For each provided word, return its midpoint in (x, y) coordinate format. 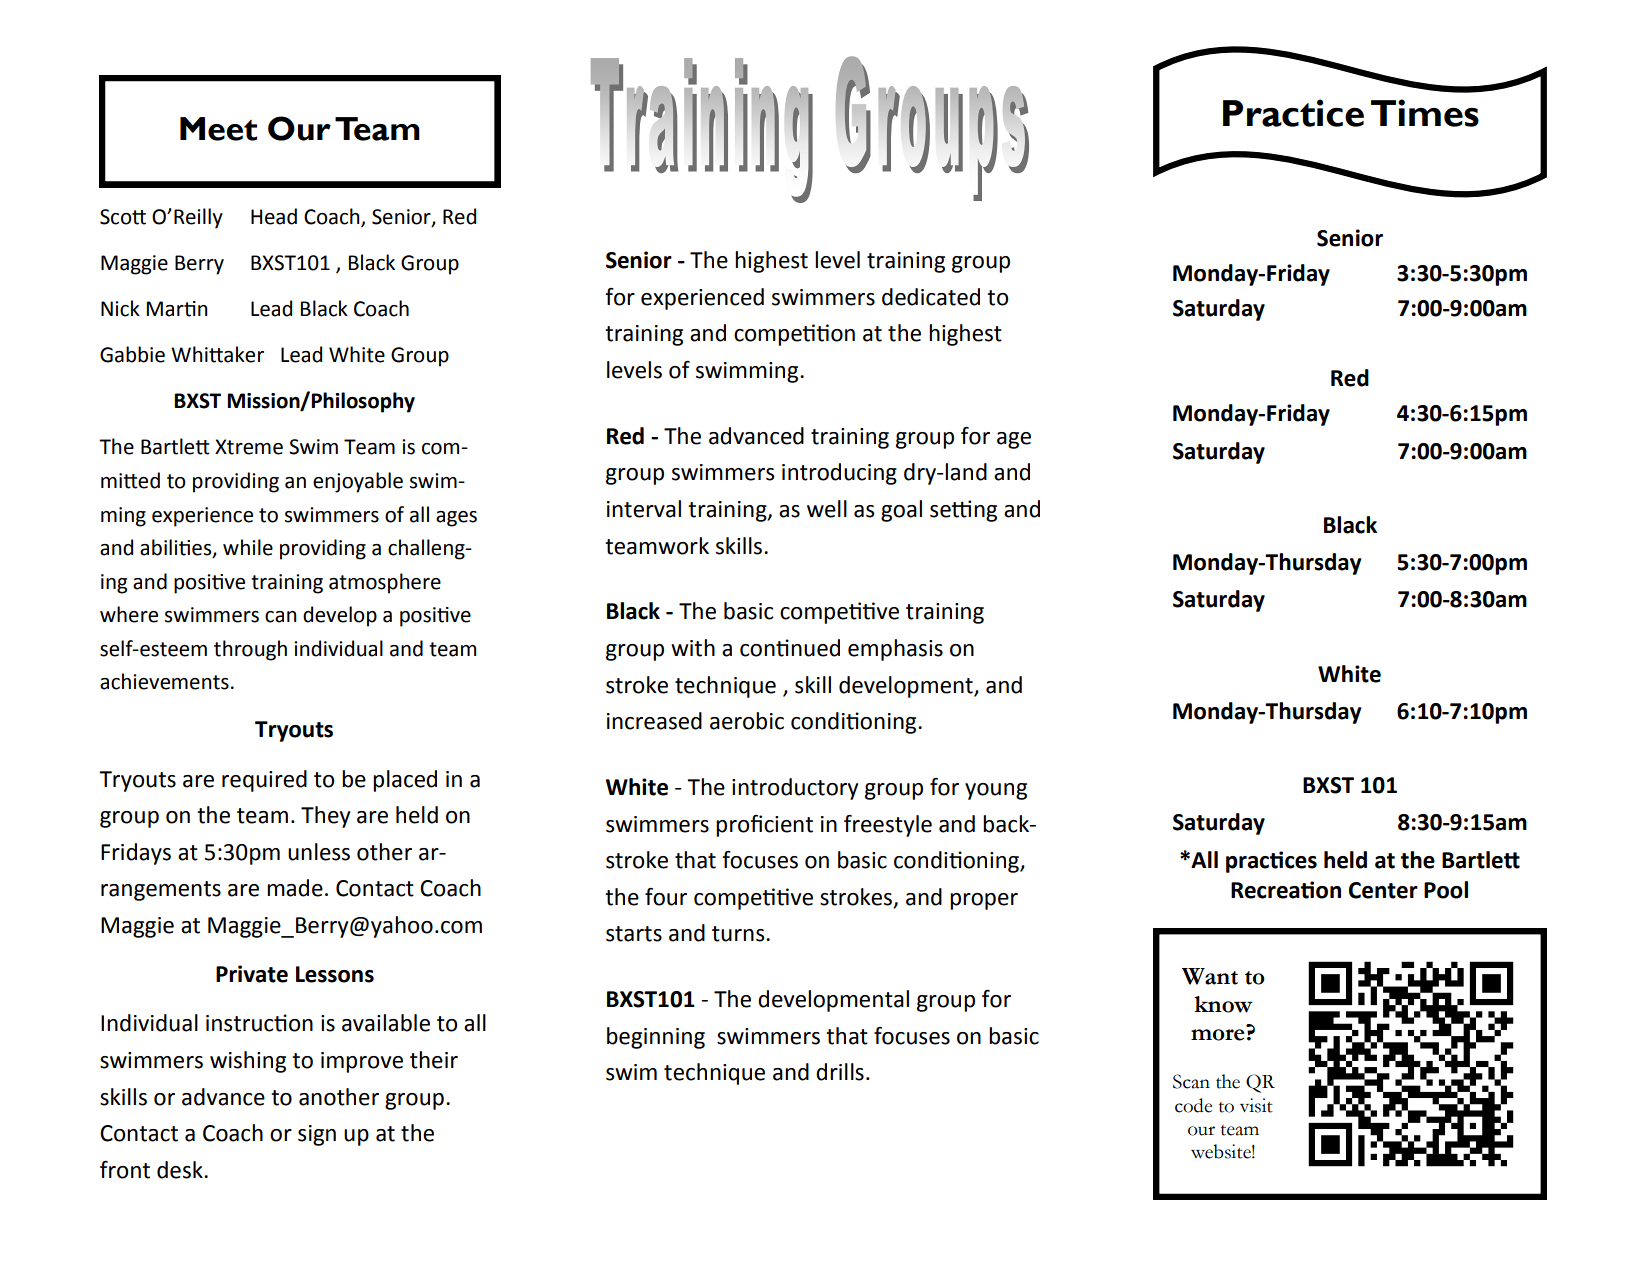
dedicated (931, 297)
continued (790, 648)
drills (840, 1072)
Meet (218, 129)
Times (1425, 113)
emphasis (895, 650)
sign (317, 1135)
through (250, 650)
